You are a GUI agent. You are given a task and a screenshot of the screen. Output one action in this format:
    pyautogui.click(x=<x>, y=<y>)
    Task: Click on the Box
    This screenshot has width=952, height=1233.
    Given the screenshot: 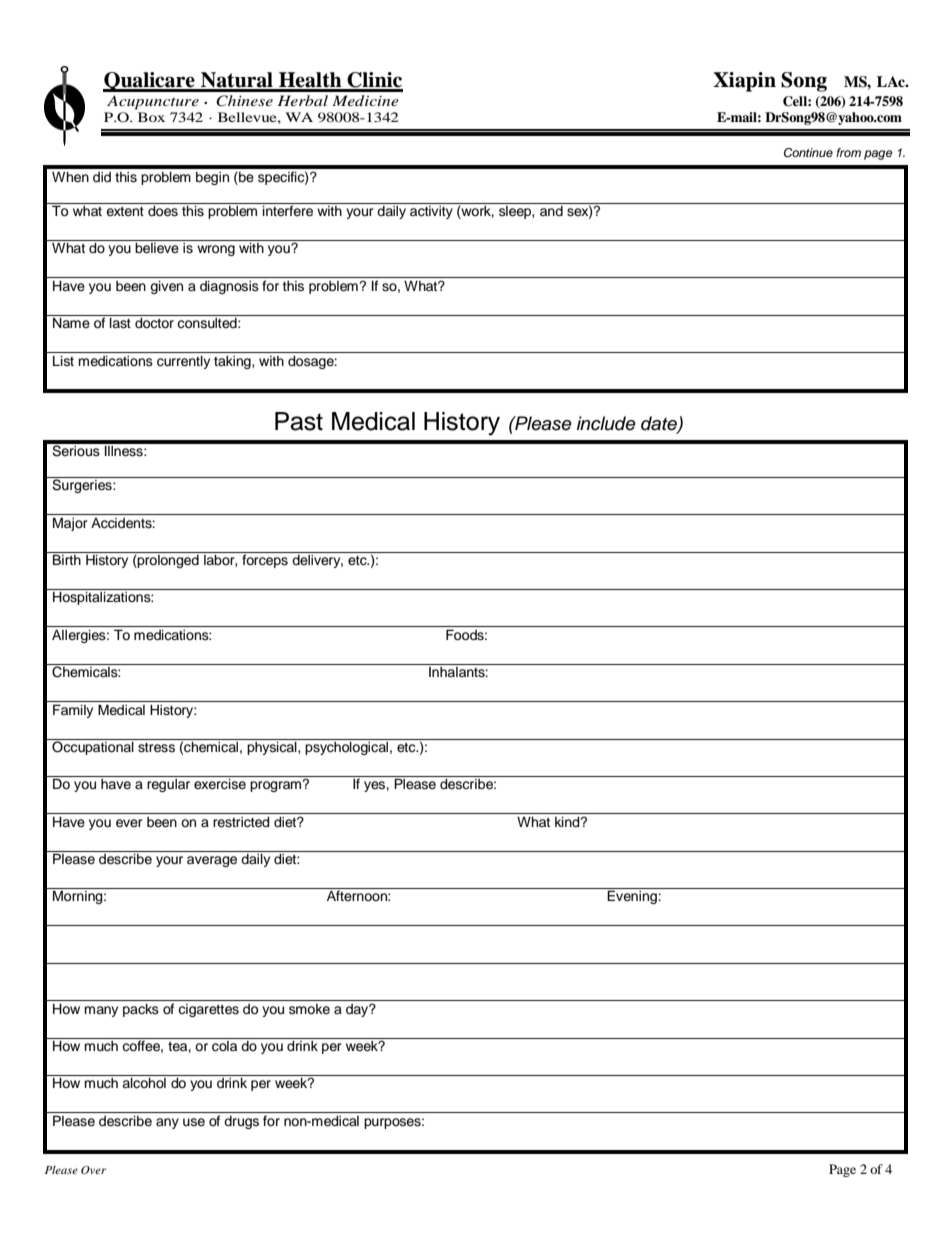 What is the action you would take?
    pyautogui.click(x=151, y=117)
